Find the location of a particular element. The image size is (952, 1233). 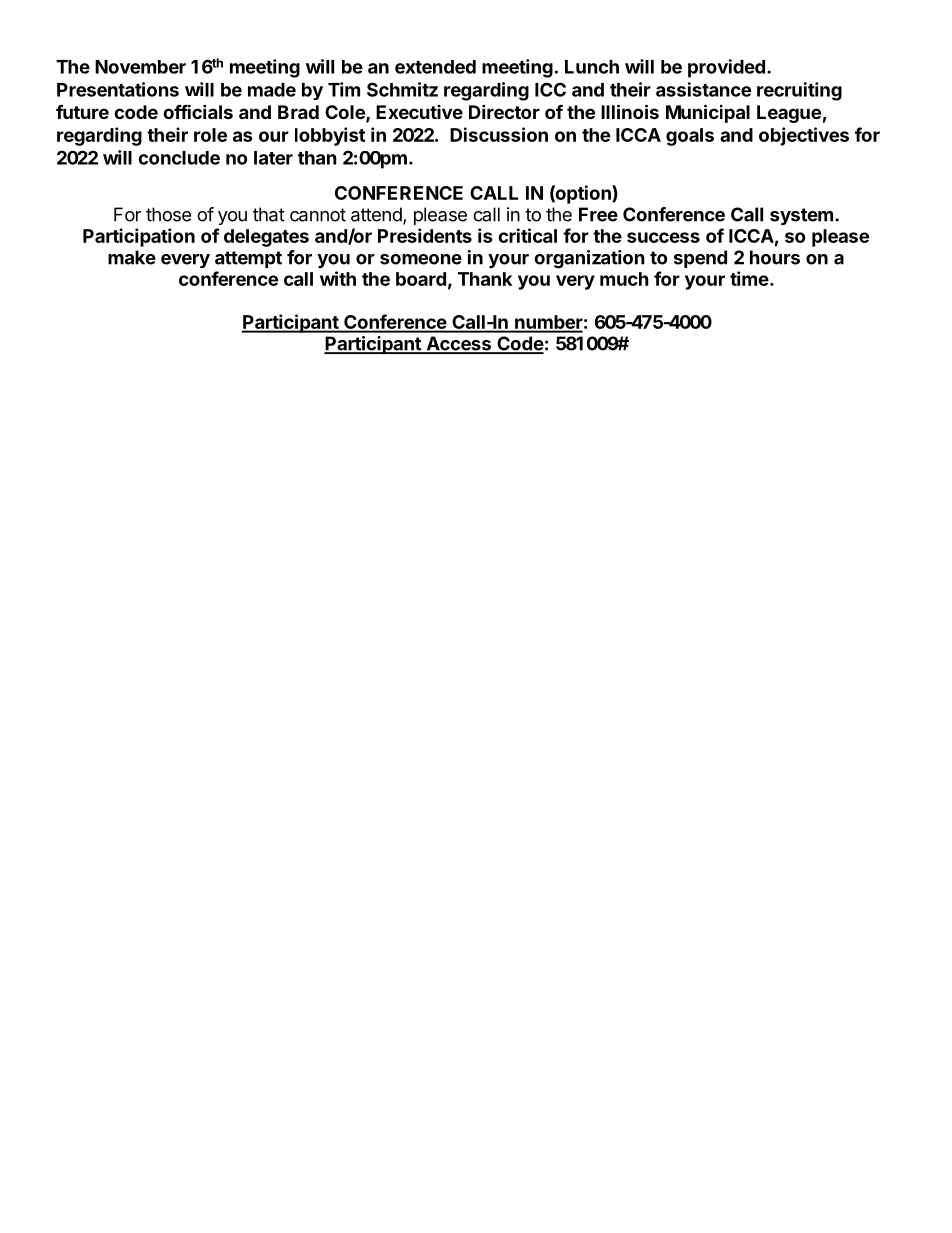

make is located at coordinates (132, 257).
